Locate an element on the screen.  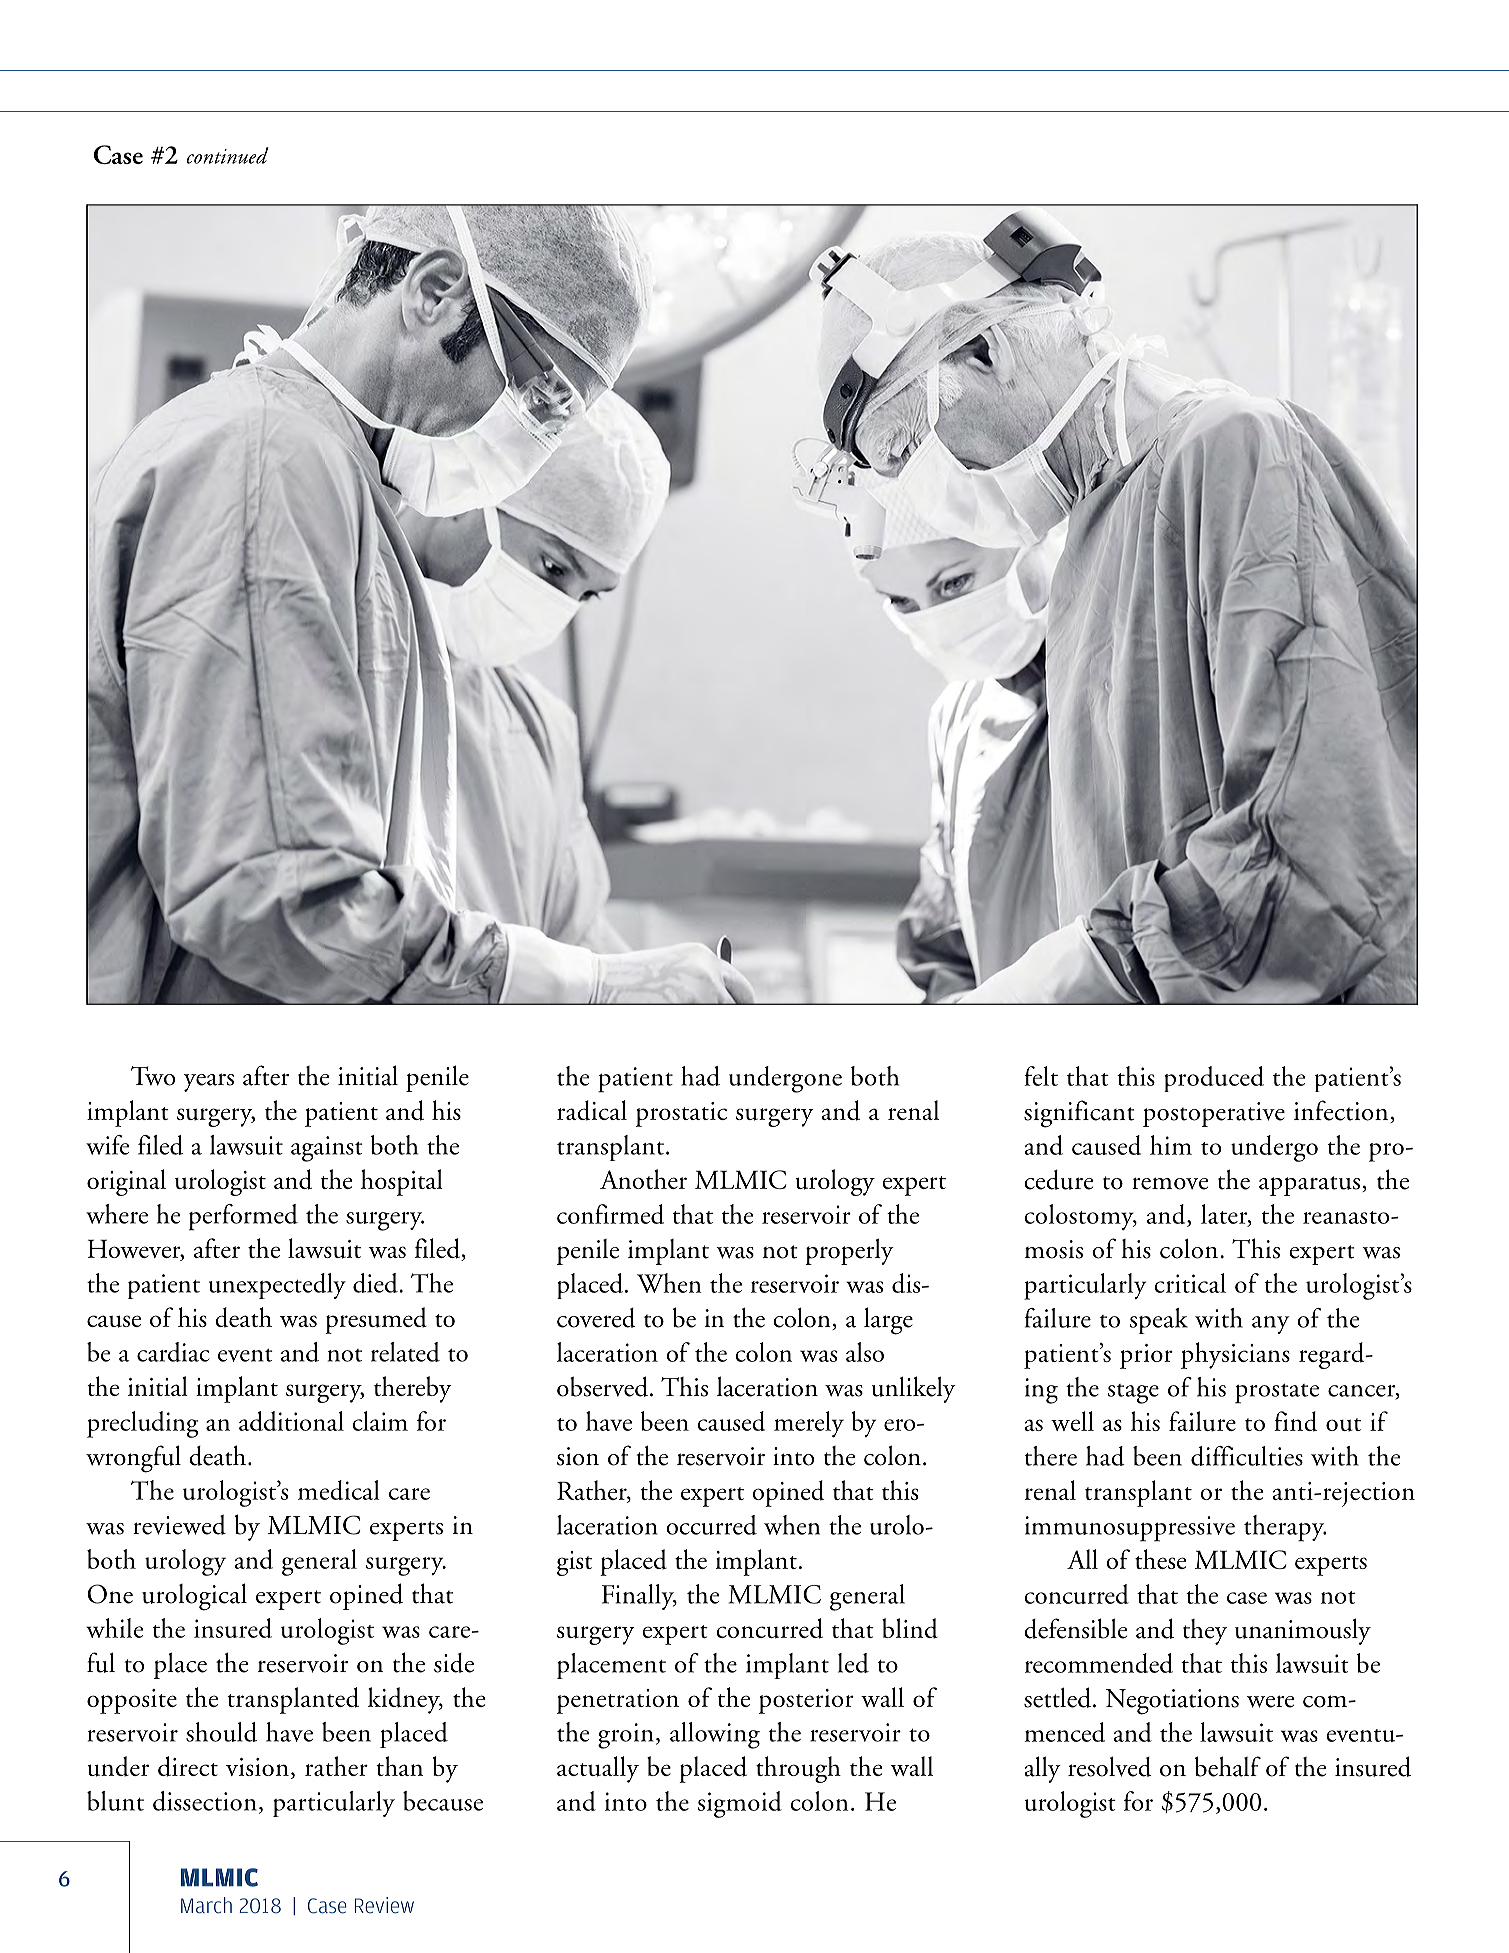
postoperative is located at coordinates (1214, 1114).
